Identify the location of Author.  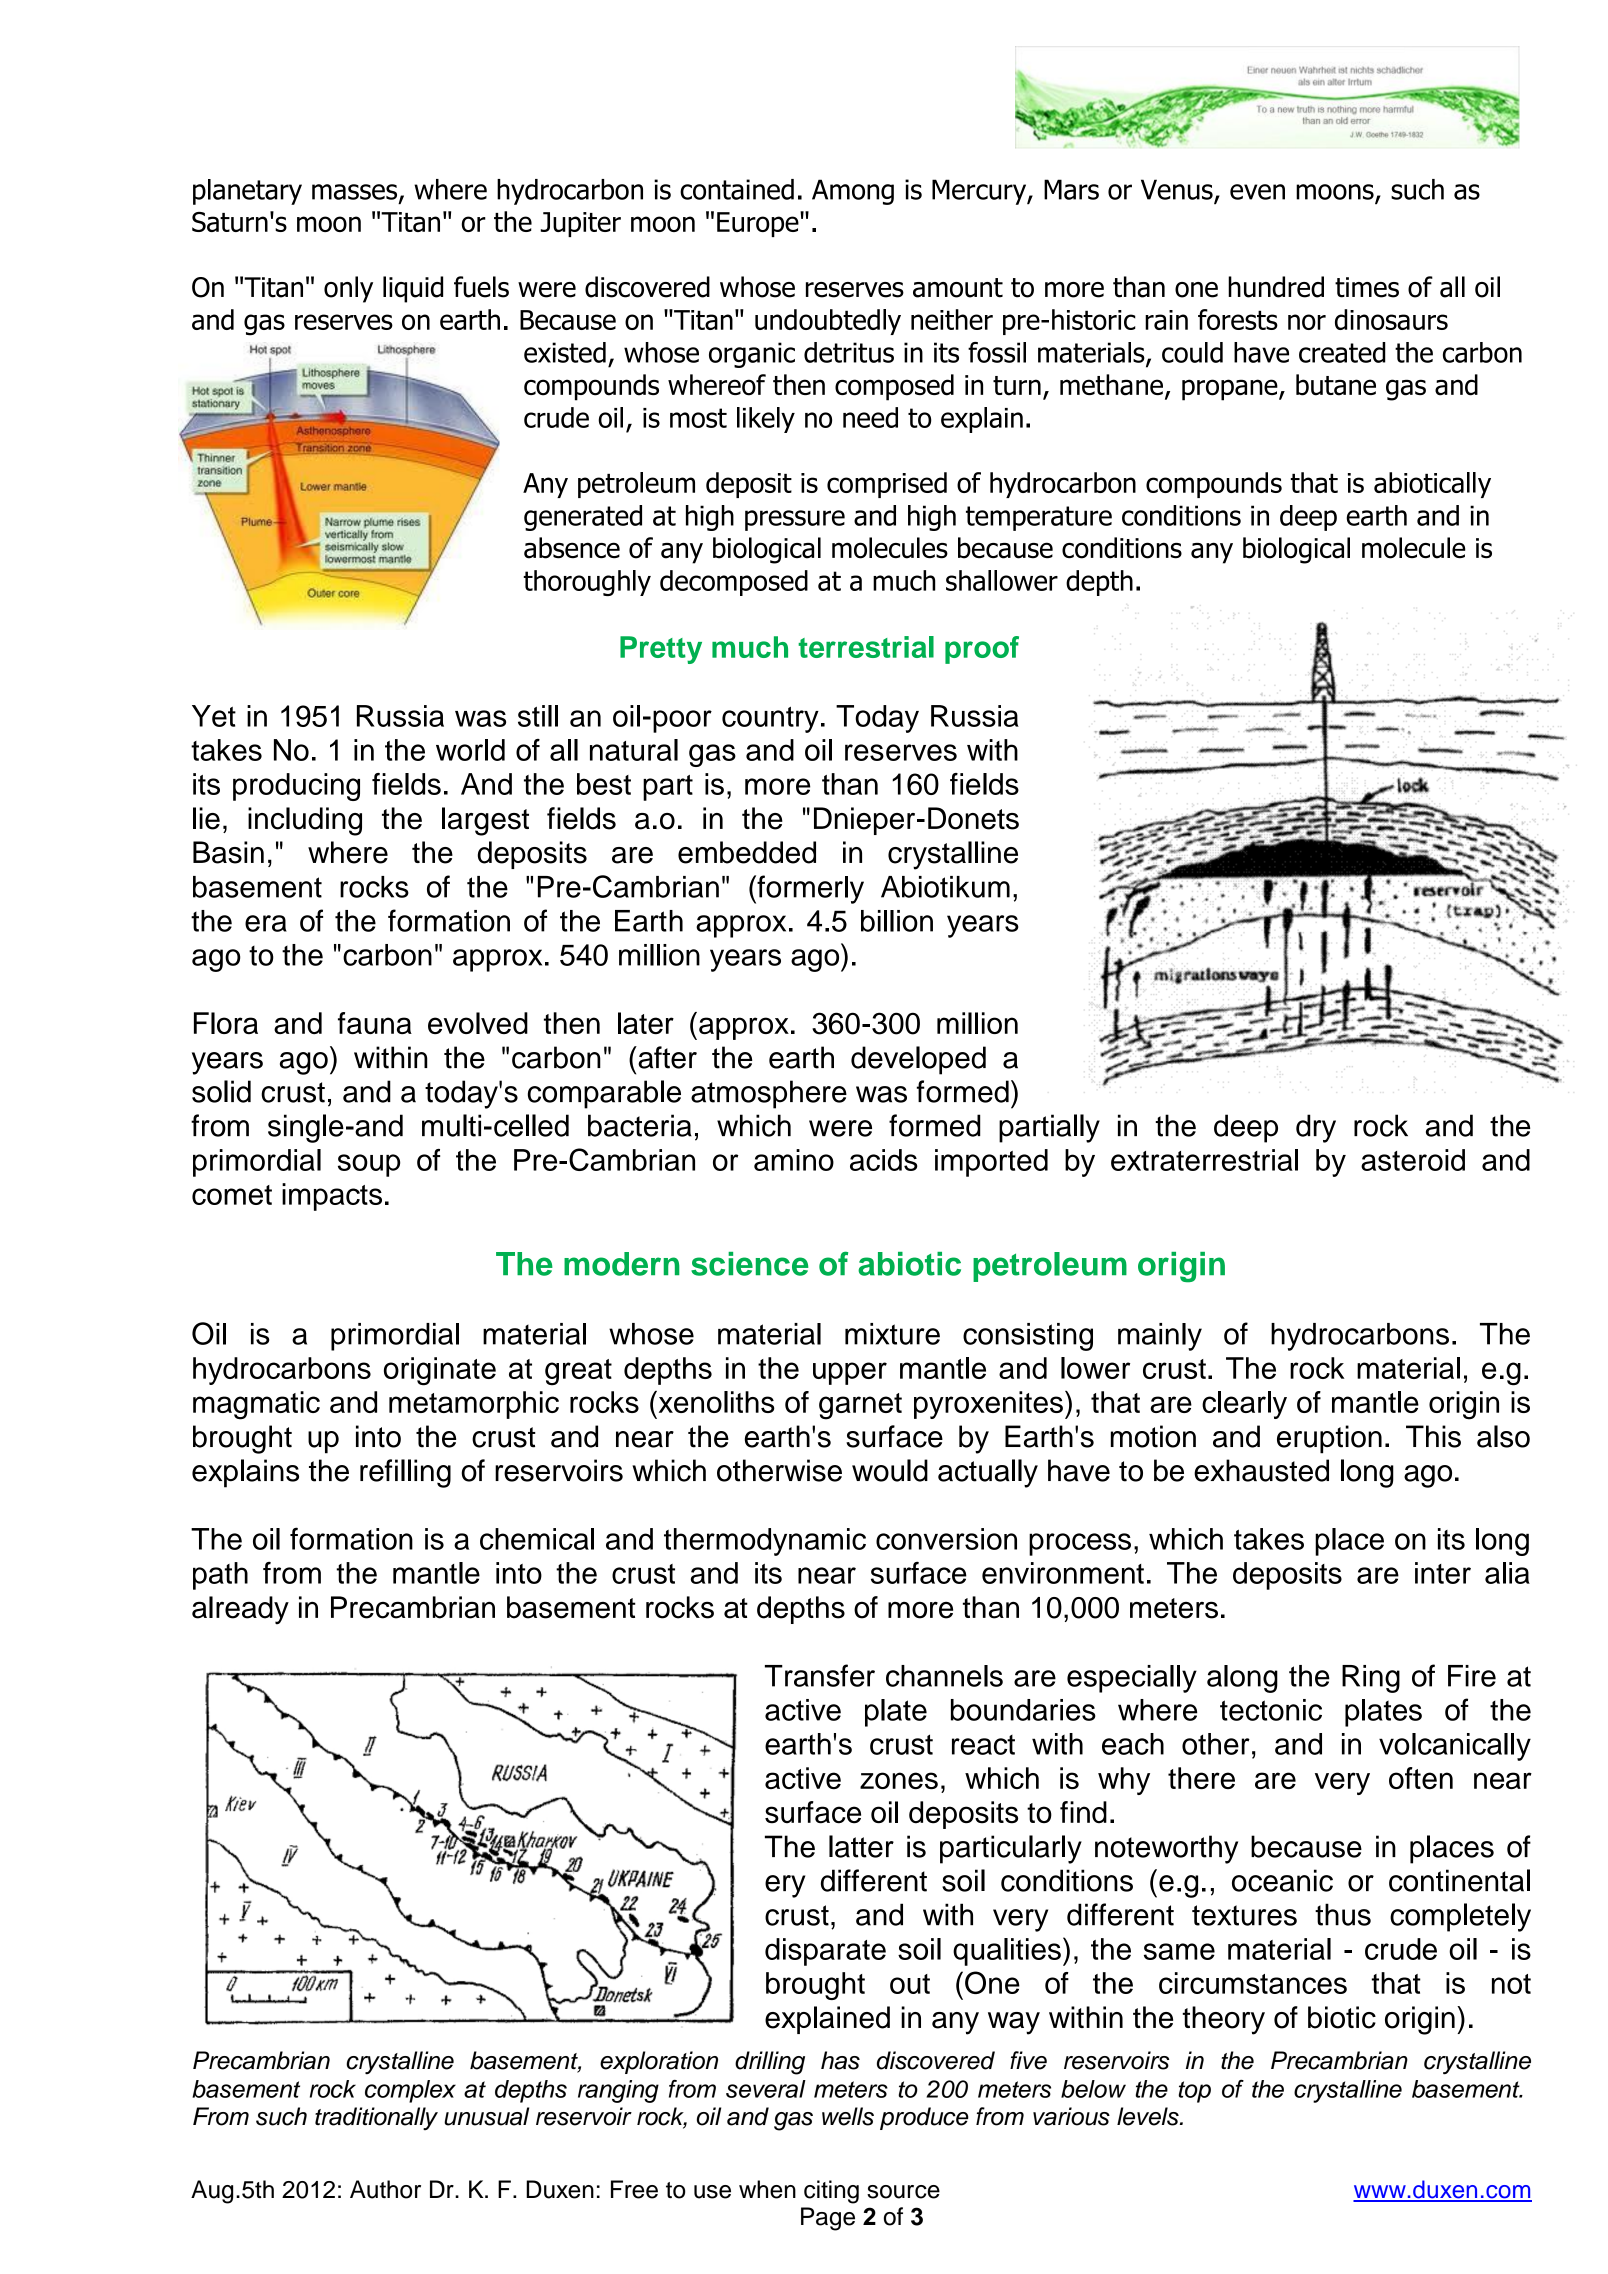
(385, 2189).
